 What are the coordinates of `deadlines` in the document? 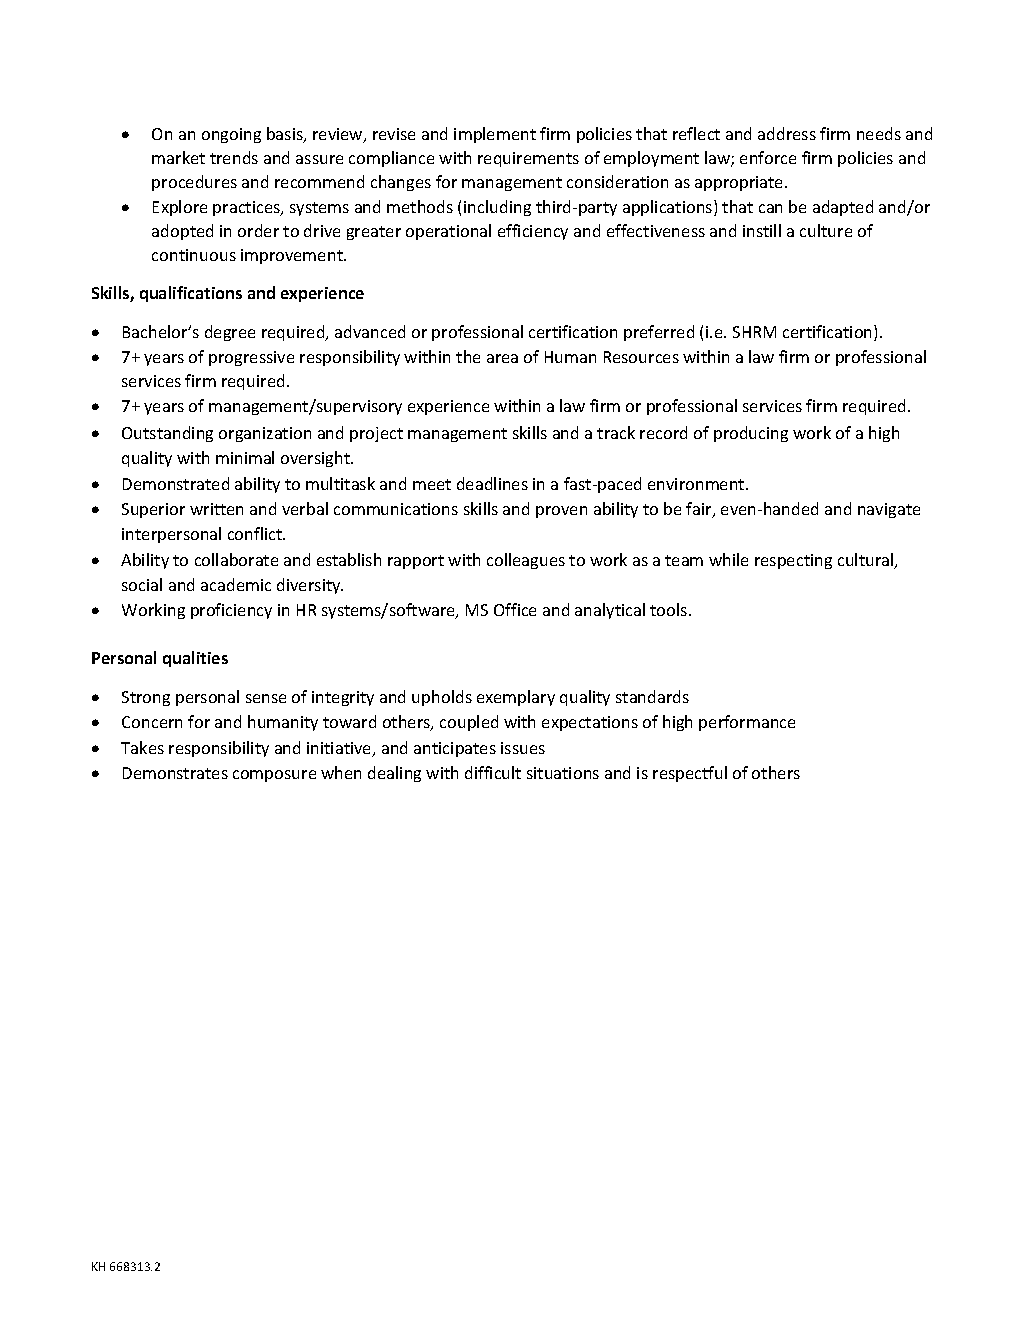 It's located at (492, 483).
